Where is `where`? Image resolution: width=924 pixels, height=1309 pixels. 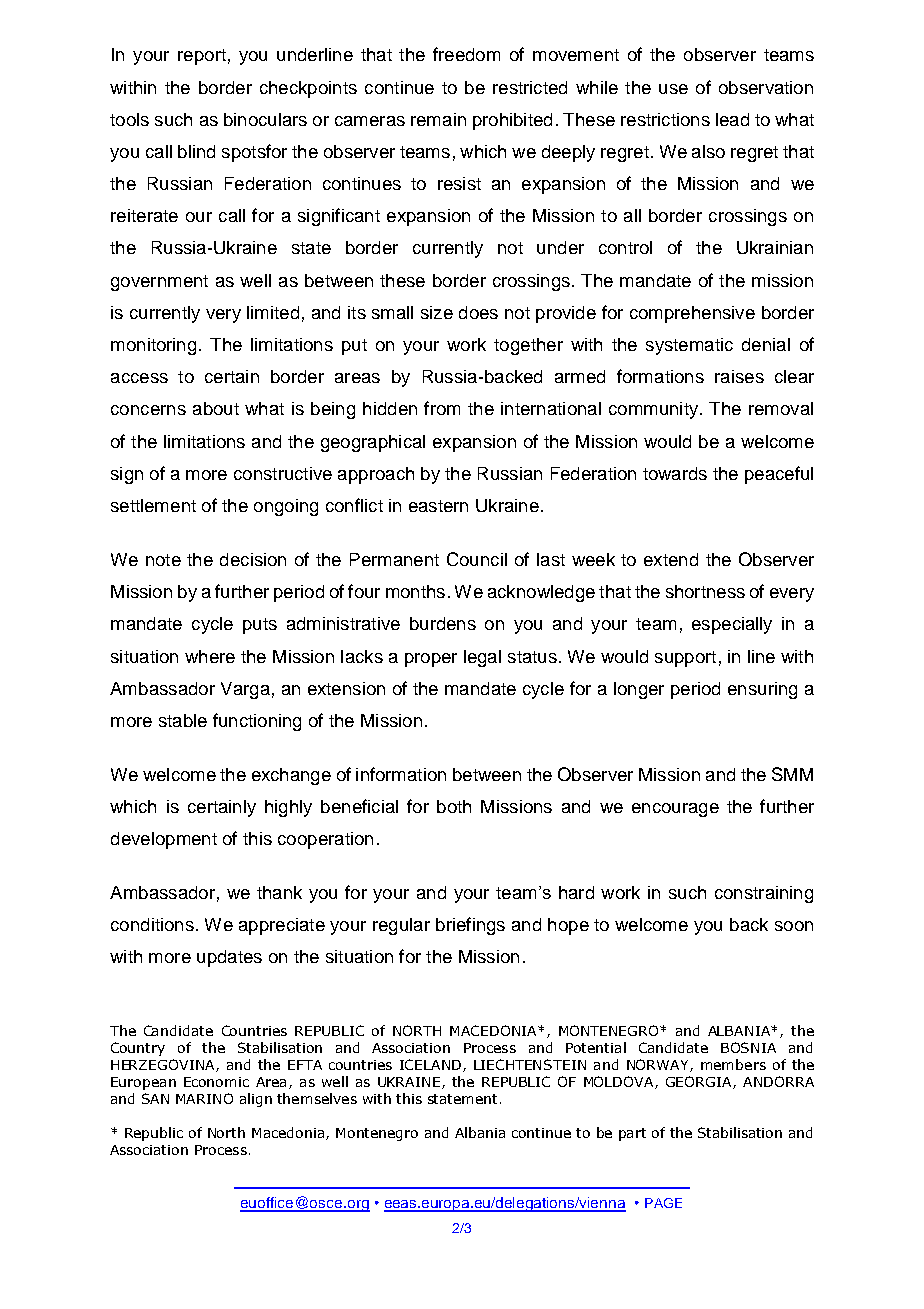 where is located at coordinates (210, 656).
